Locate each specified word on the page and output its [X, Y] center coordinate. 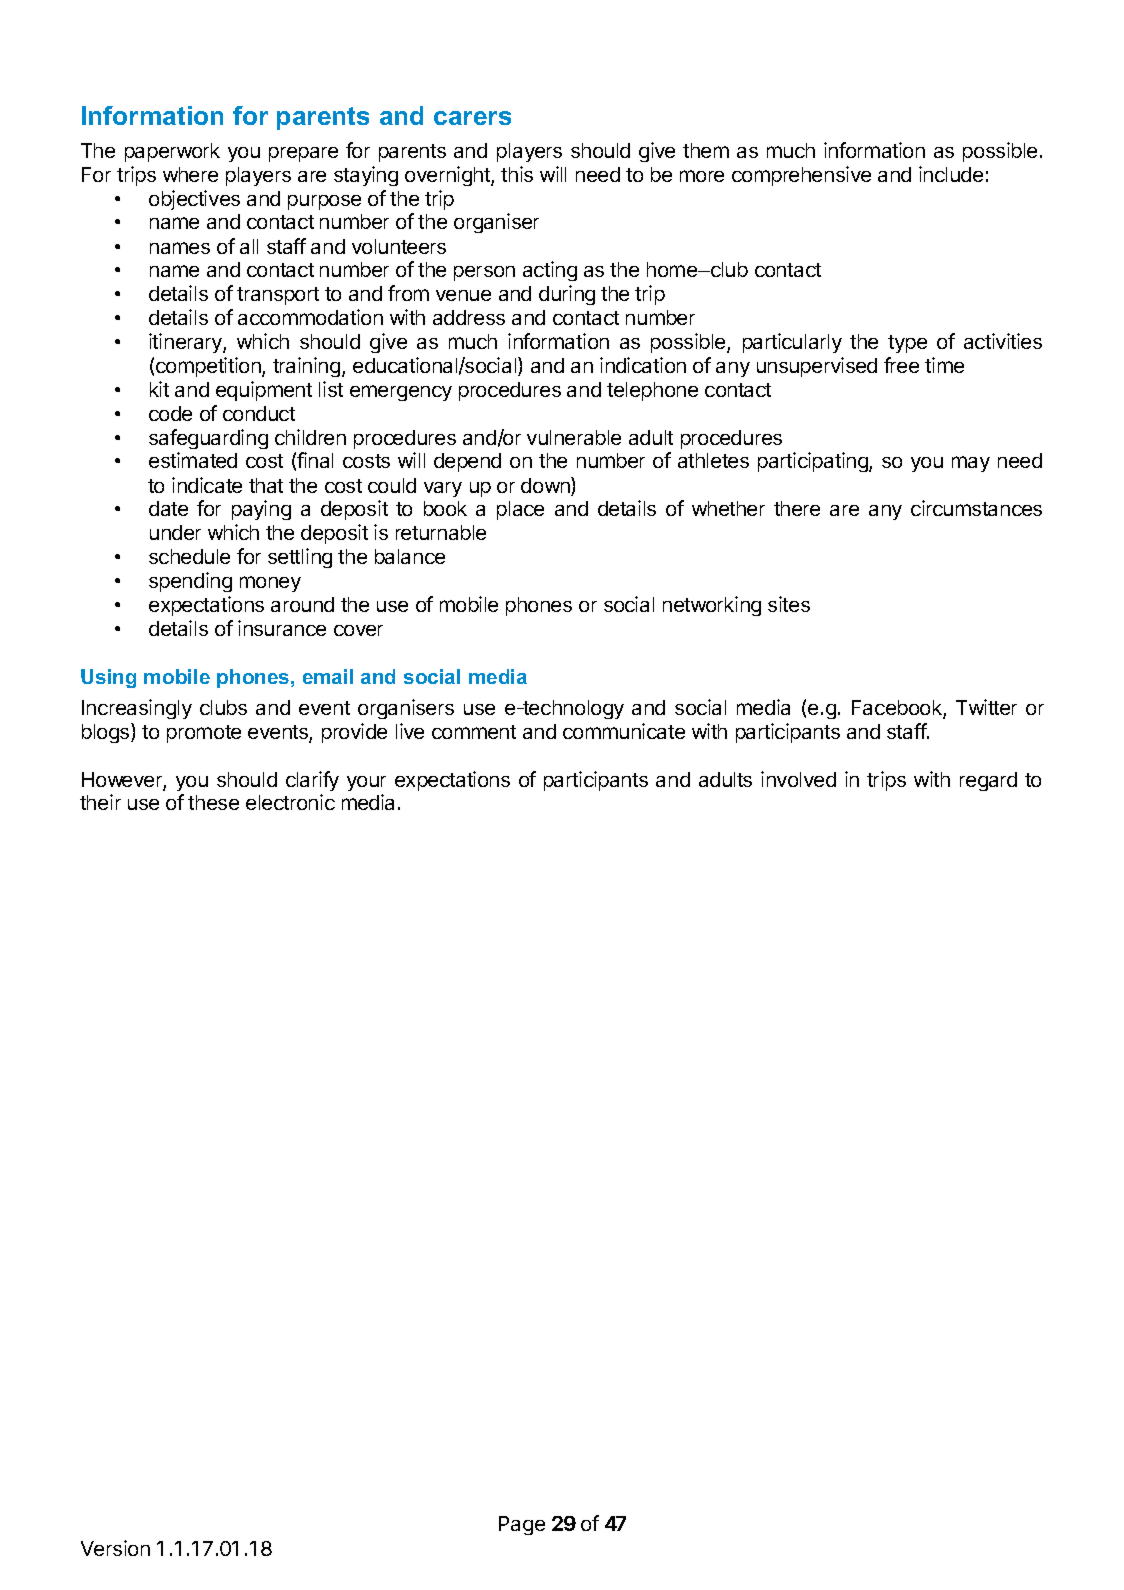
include [951, 174]
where [190, 174]
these [213, 802]
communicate [624, 731]
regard [988, 781]
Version [115, 1548]
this [517, 174]
